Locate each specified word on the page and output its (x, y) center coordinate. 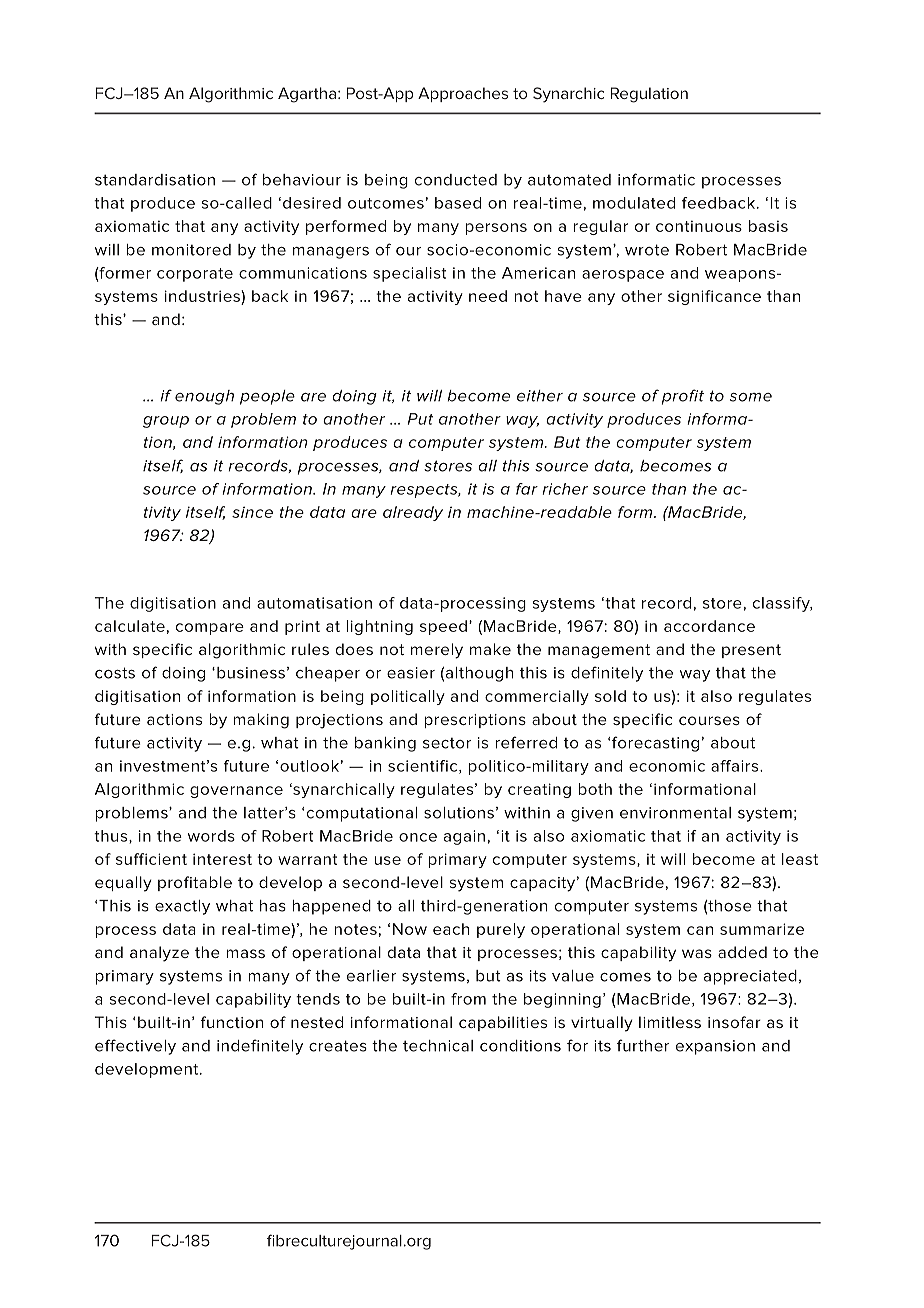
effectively (135, 1047)
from (468, 999)
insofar (734, 1022)
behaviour (302, 180)
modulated (634, 203)
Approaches (463, 94)
